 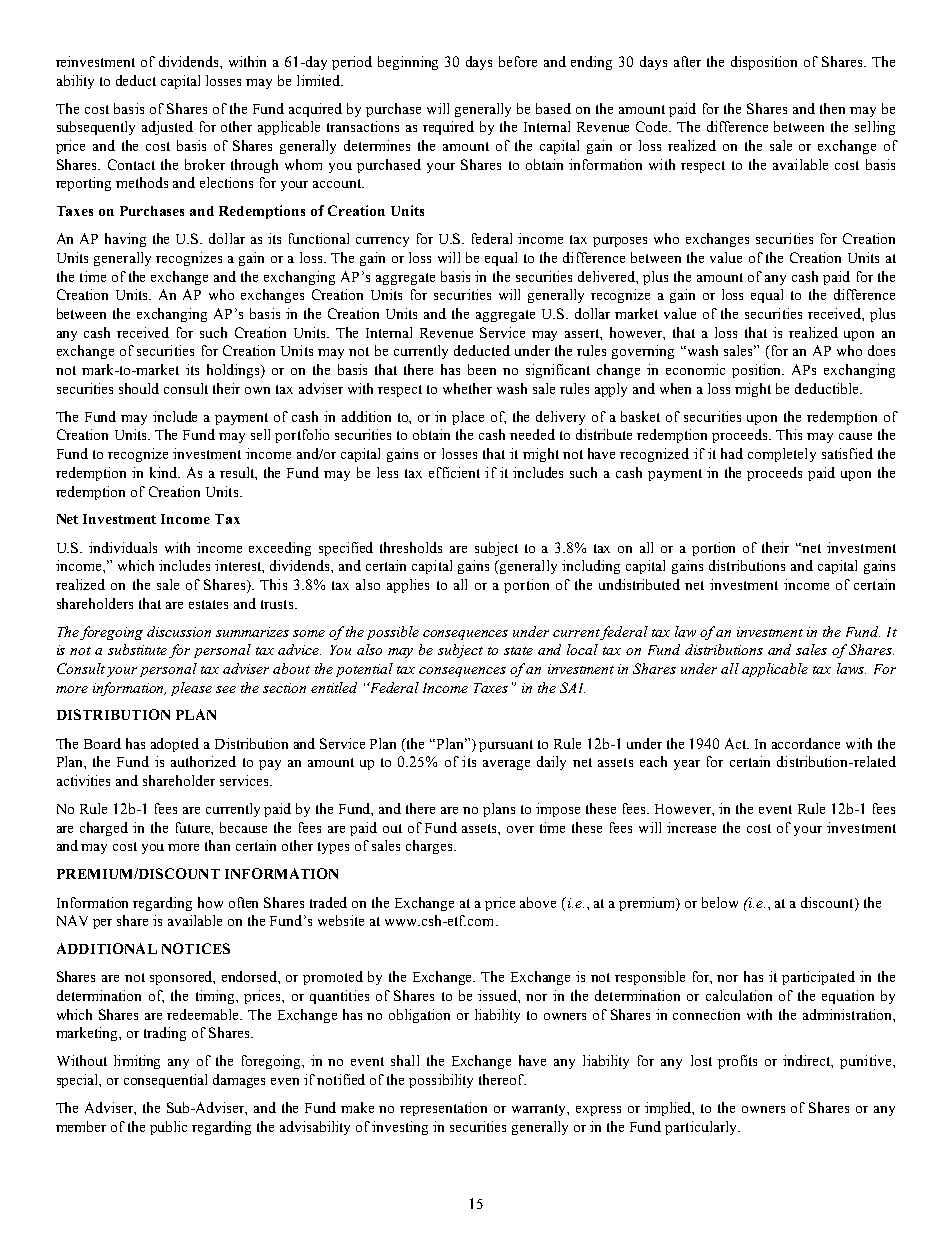 What do you see at coordinates (443, 1109) in the document?
I see `representation` at bounding box center [443, 1109].
